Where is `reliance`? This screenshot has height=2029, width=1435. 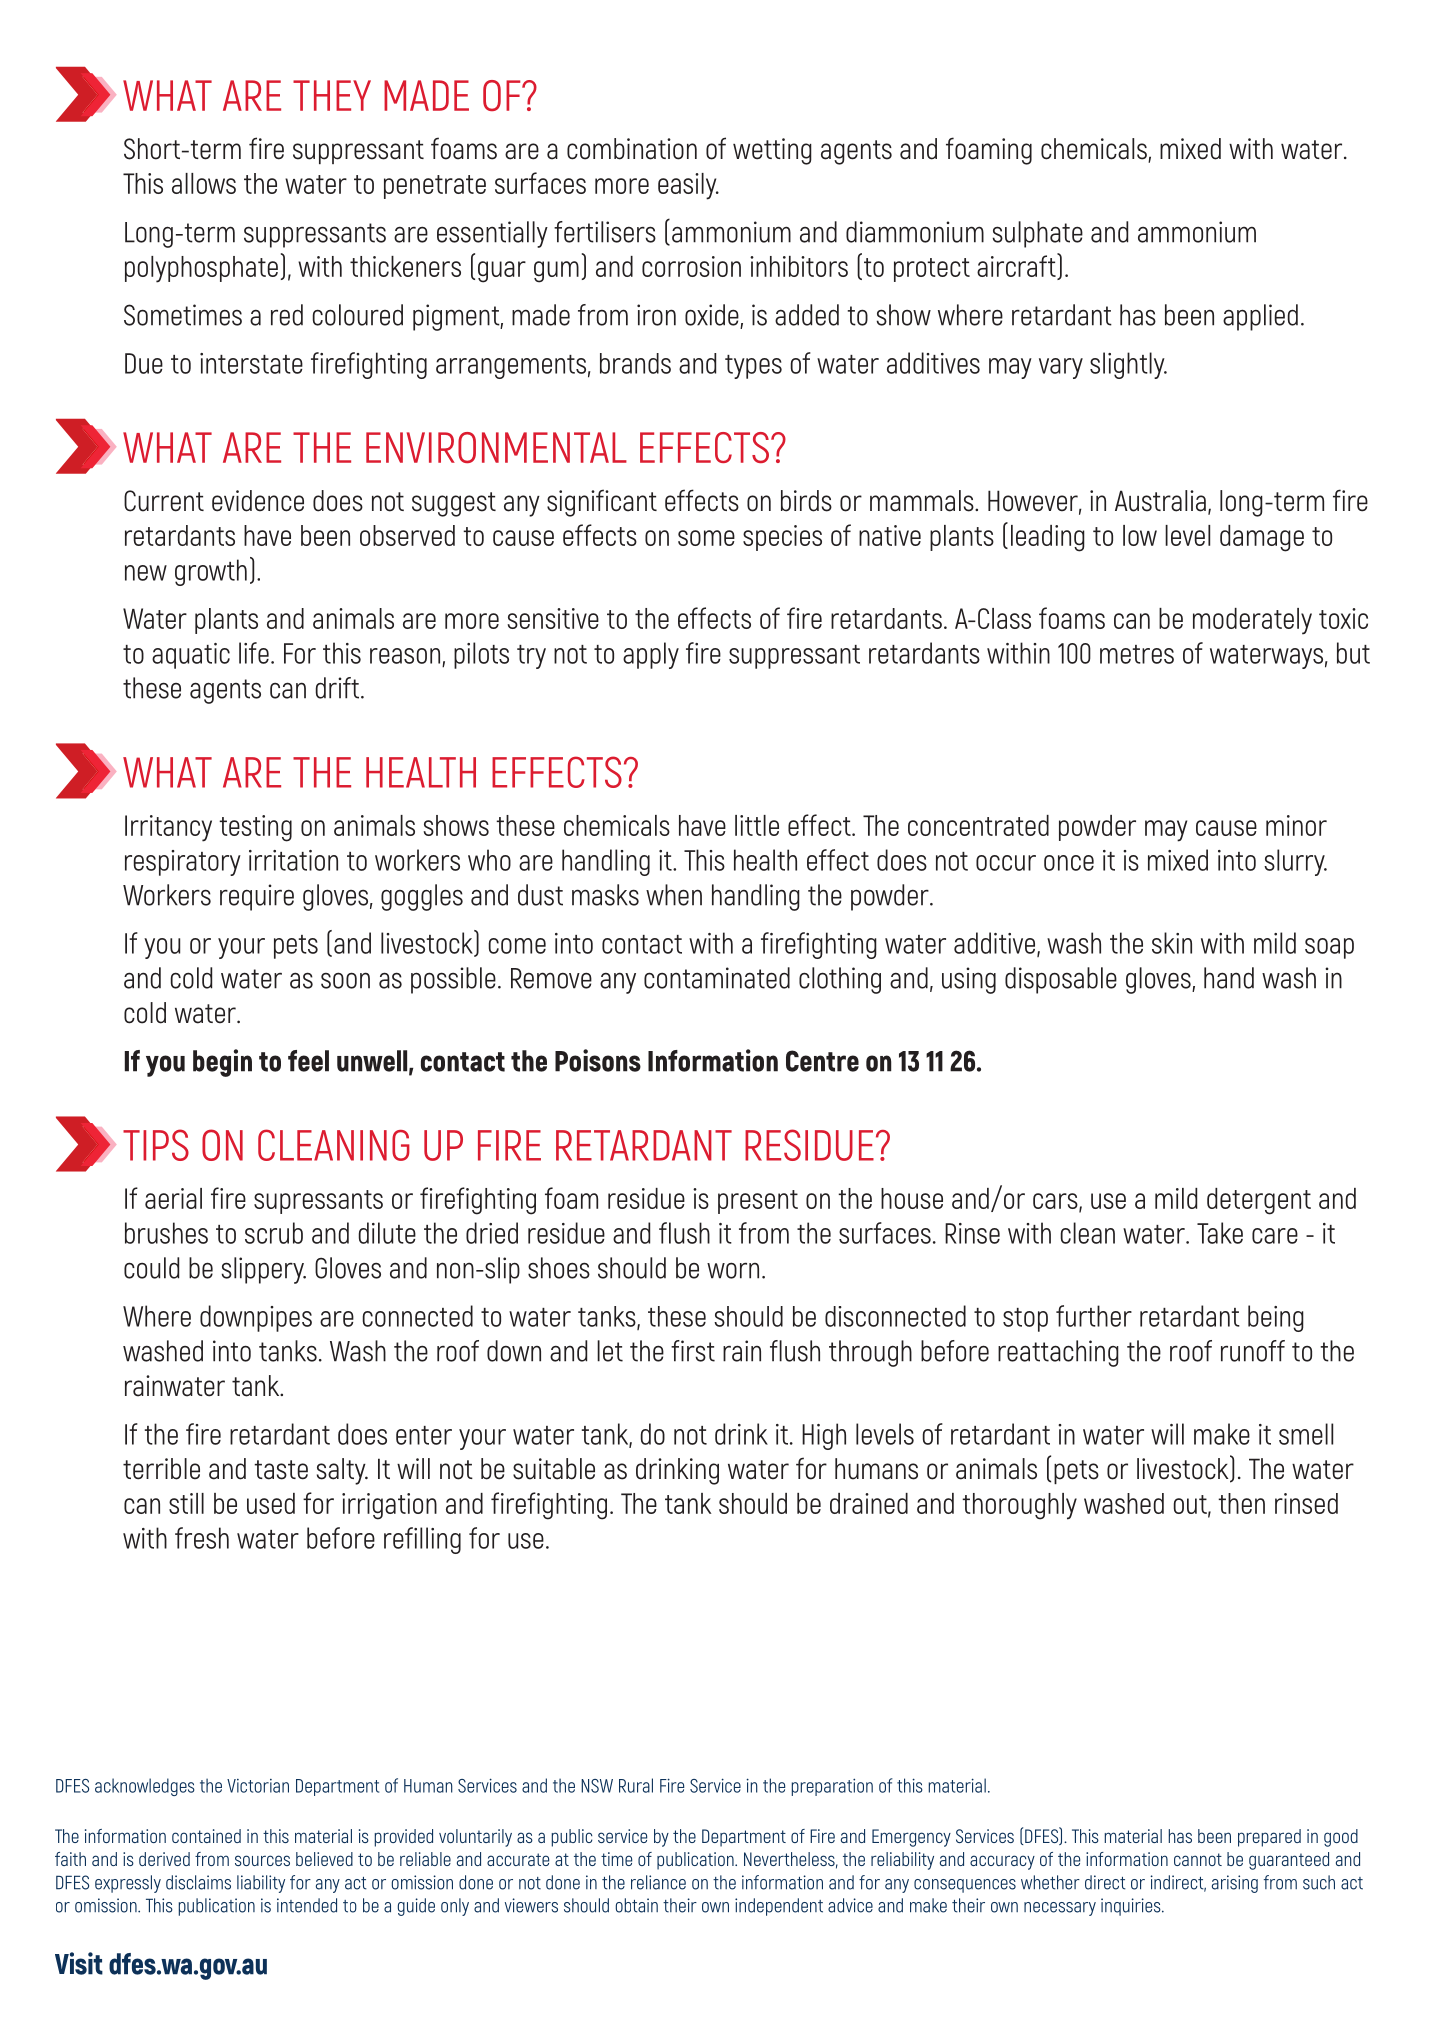
reliance is located at coordinates (658, 1882).
